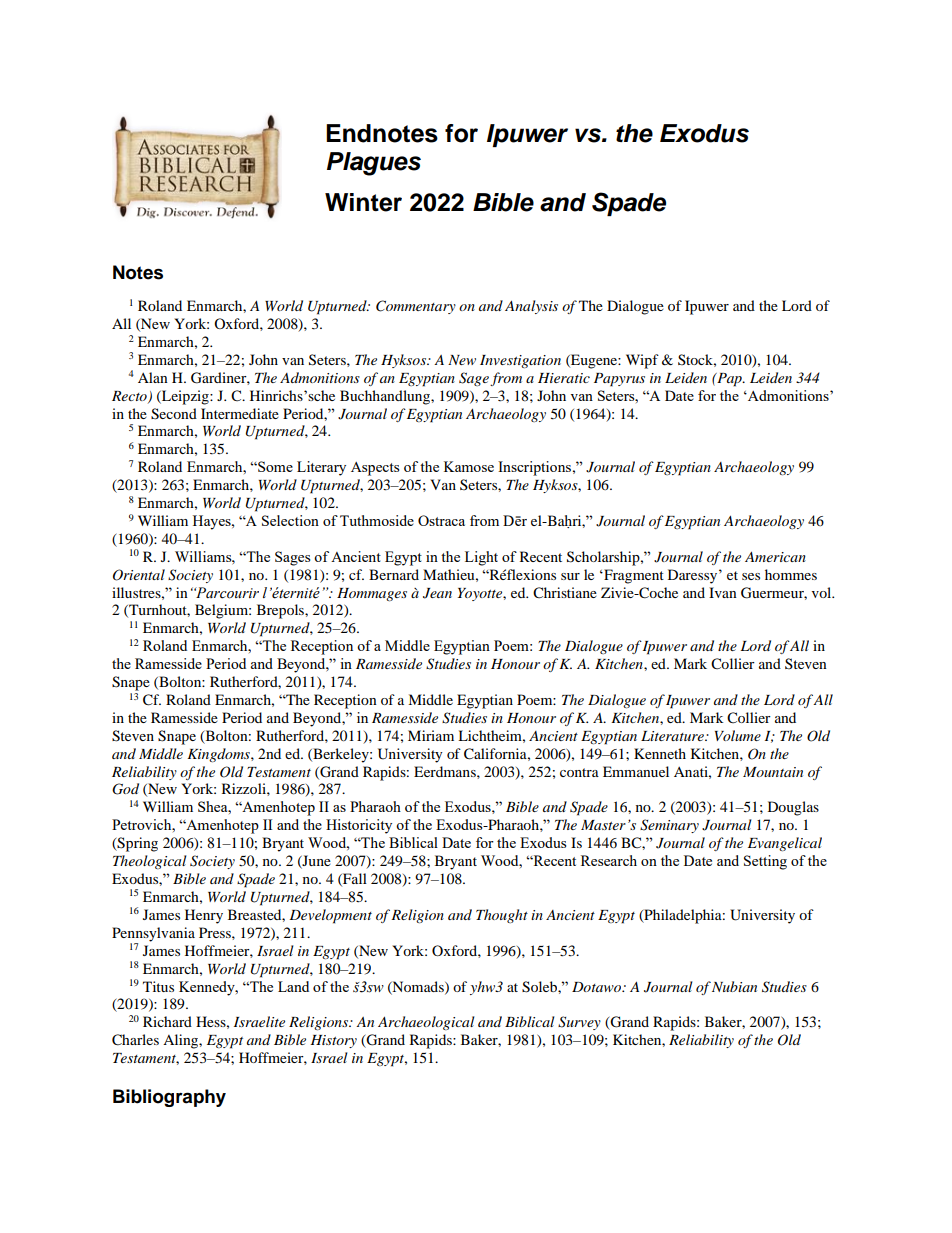 The height and width of the screenshot is (1233, 952). What do you see at coordinates (534, 468) in the screenshot?
I see `Inscriptions` at bounding box center [534, 468].
